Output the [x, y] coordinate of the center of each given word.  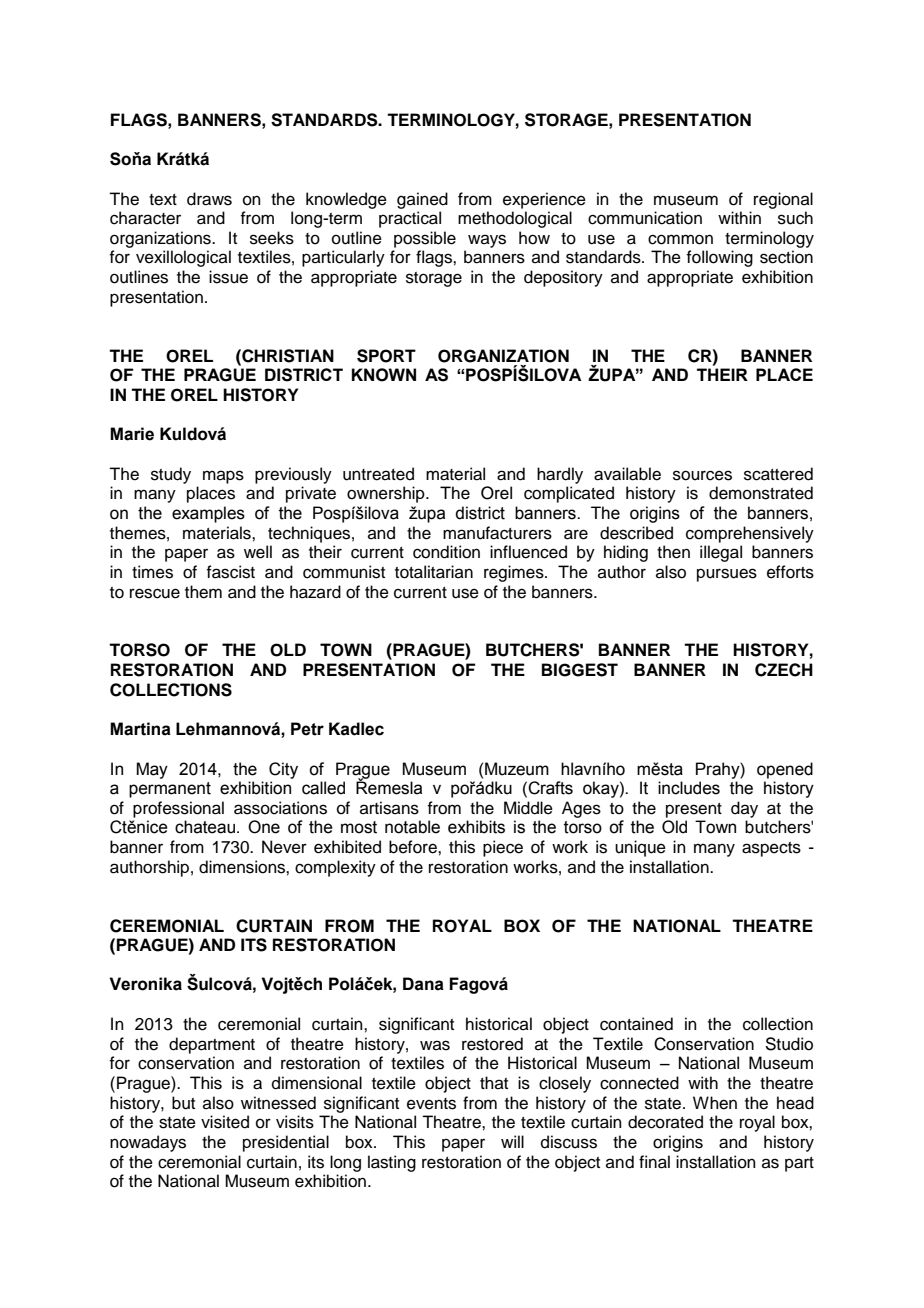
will [512, 1141]
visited [225, 1122]
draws [209, 199]
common [680, 239]
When [715, 1103]
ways [487, 241]
